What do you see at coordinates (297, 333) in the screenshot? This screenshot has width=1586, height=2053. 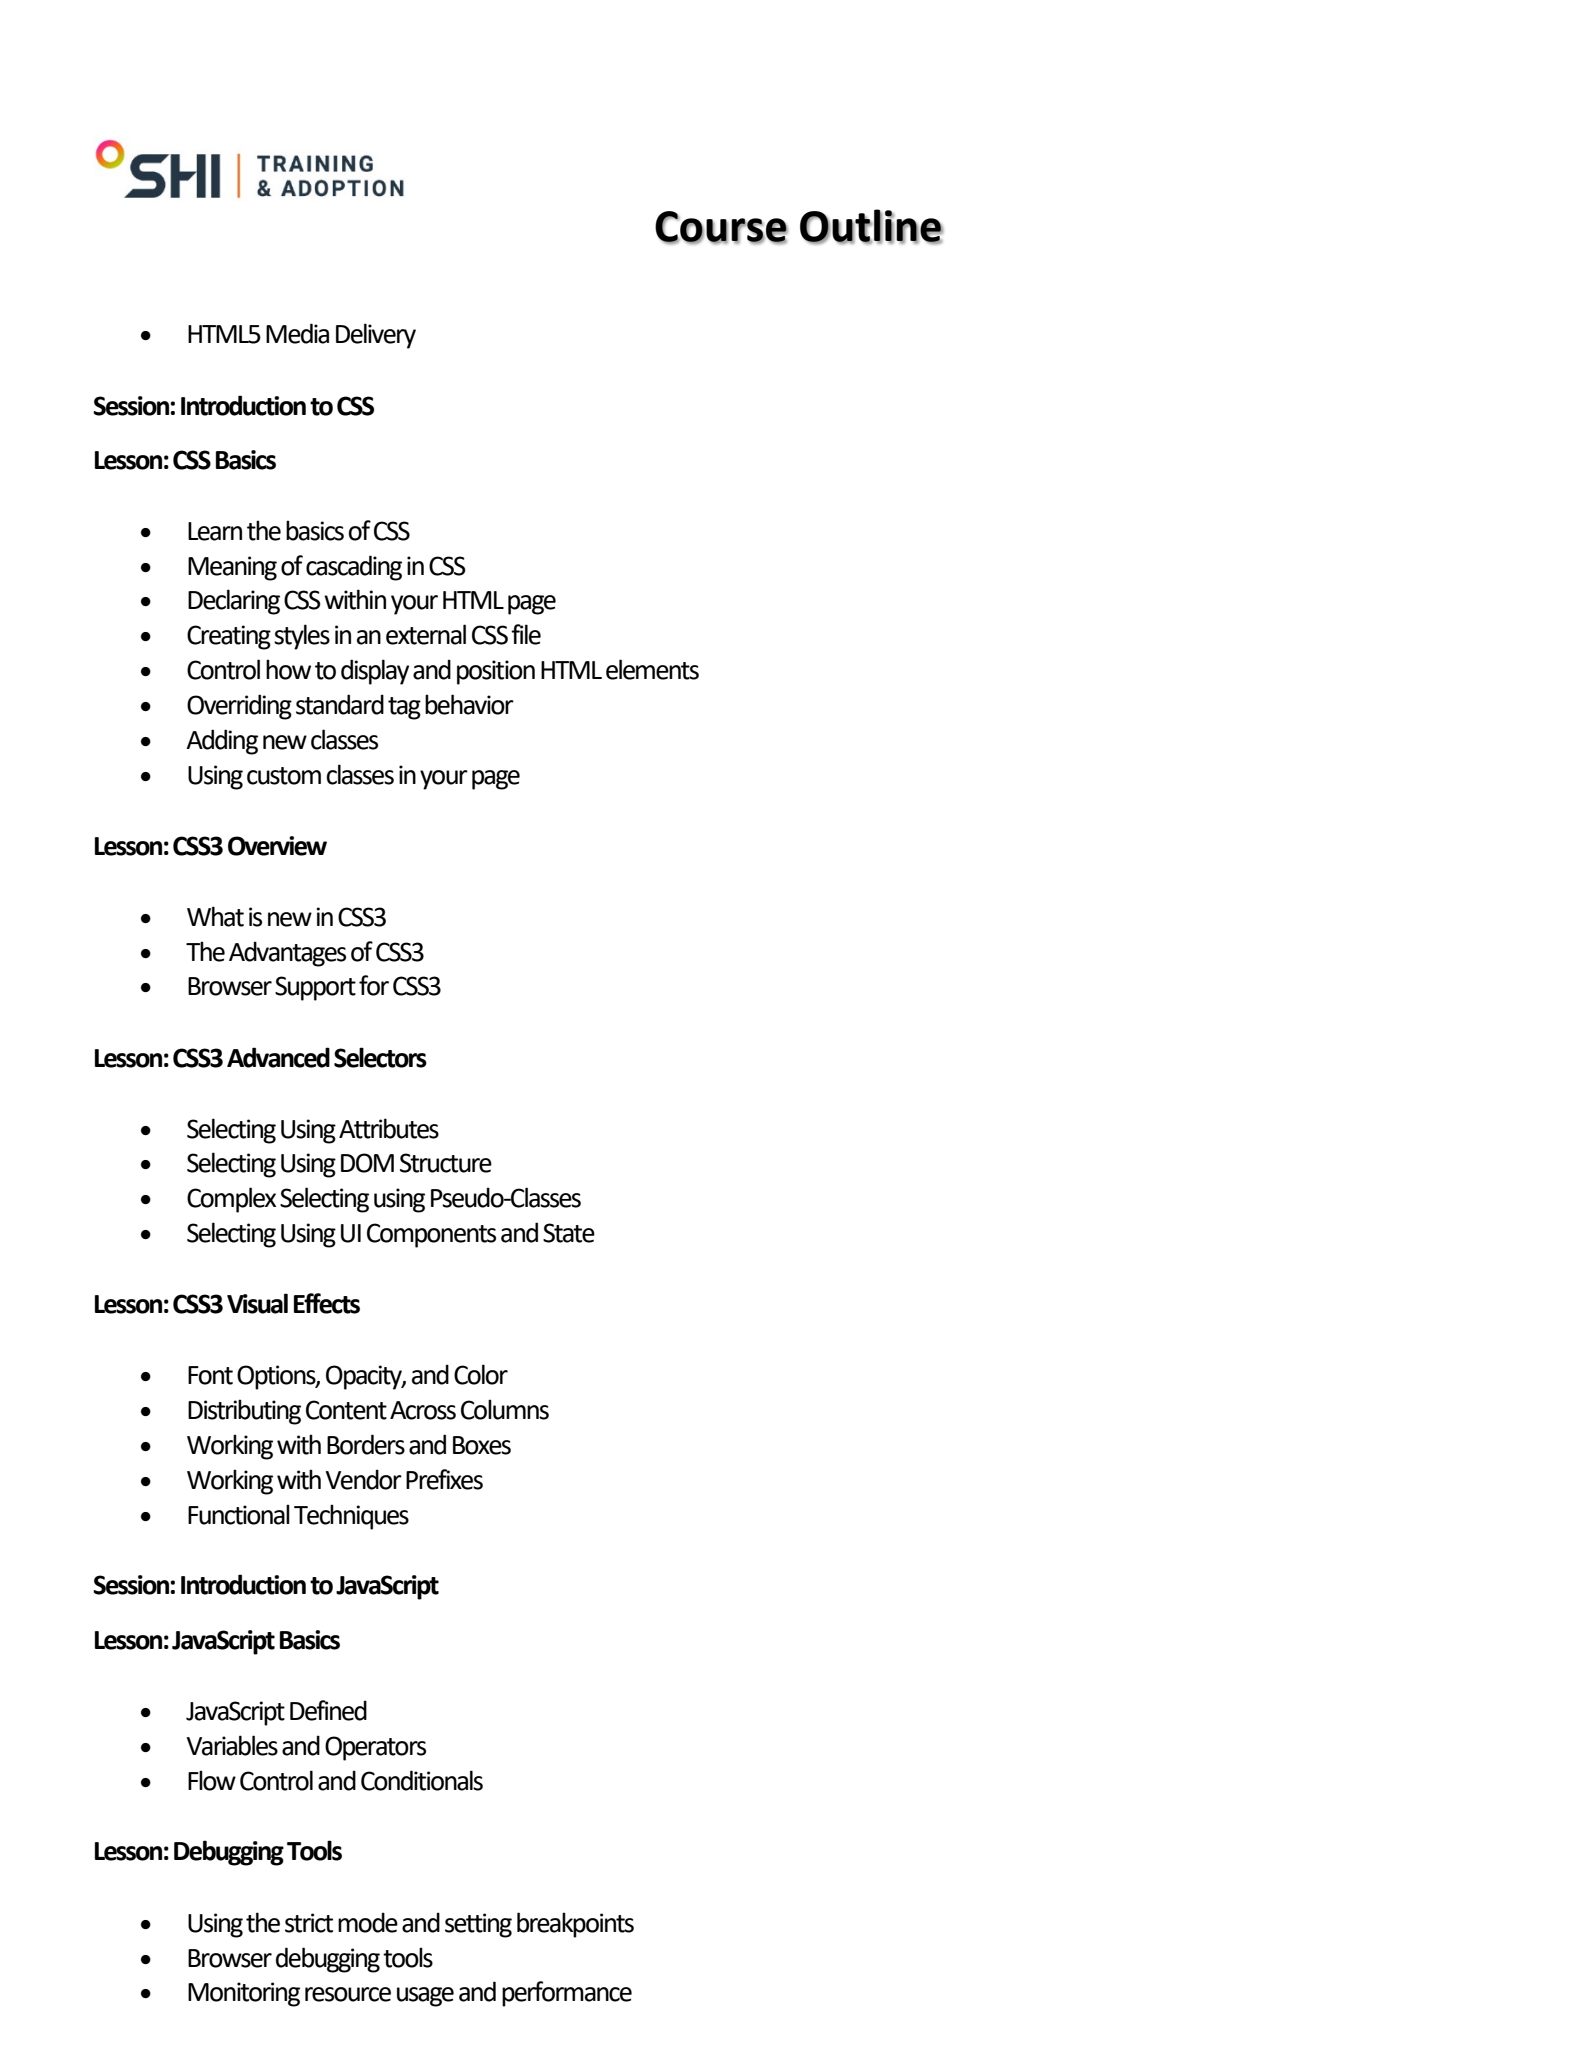 I see `Media` at bounding box center [297, 333].
